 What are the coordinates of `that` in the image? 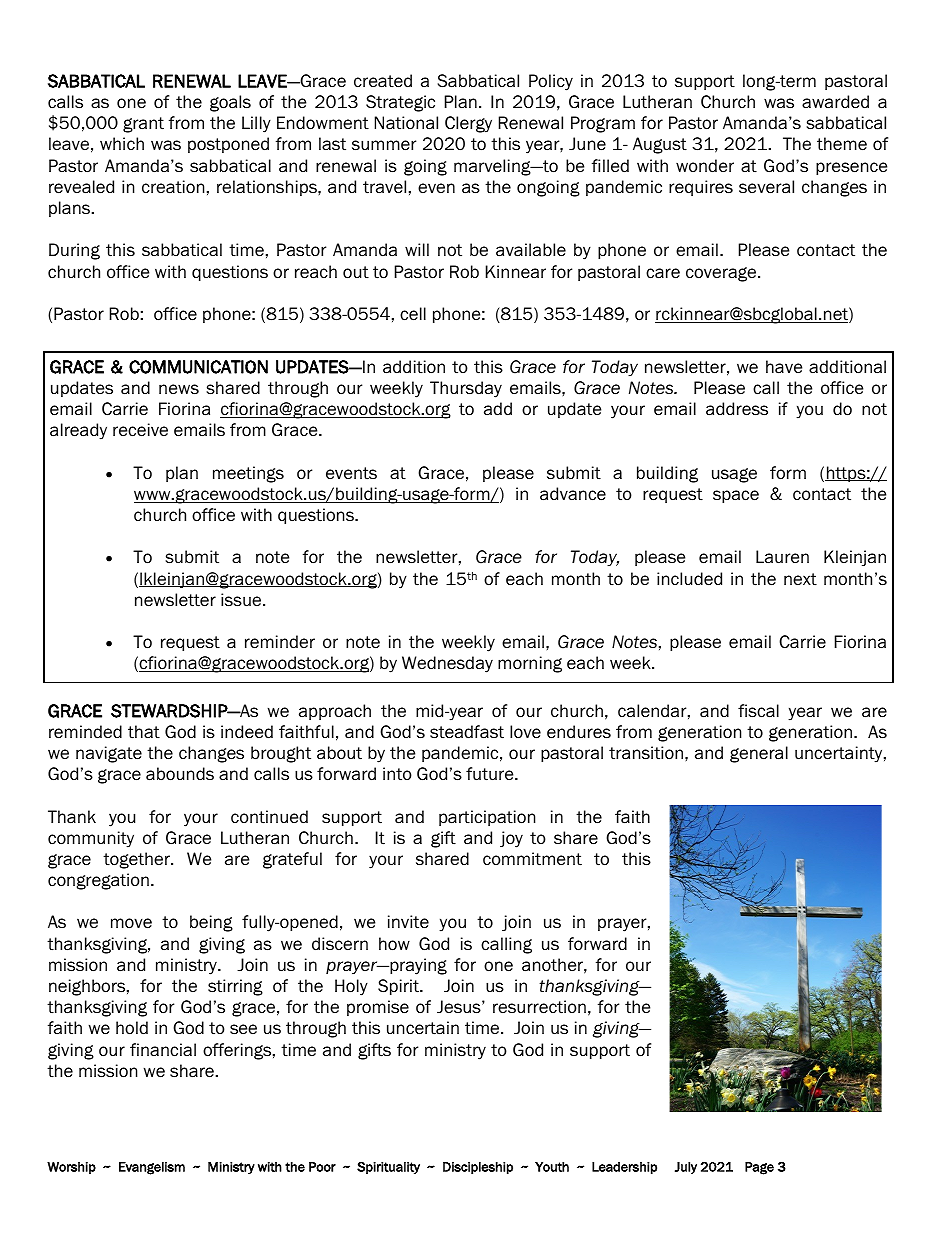 It's located at (144, 732).
